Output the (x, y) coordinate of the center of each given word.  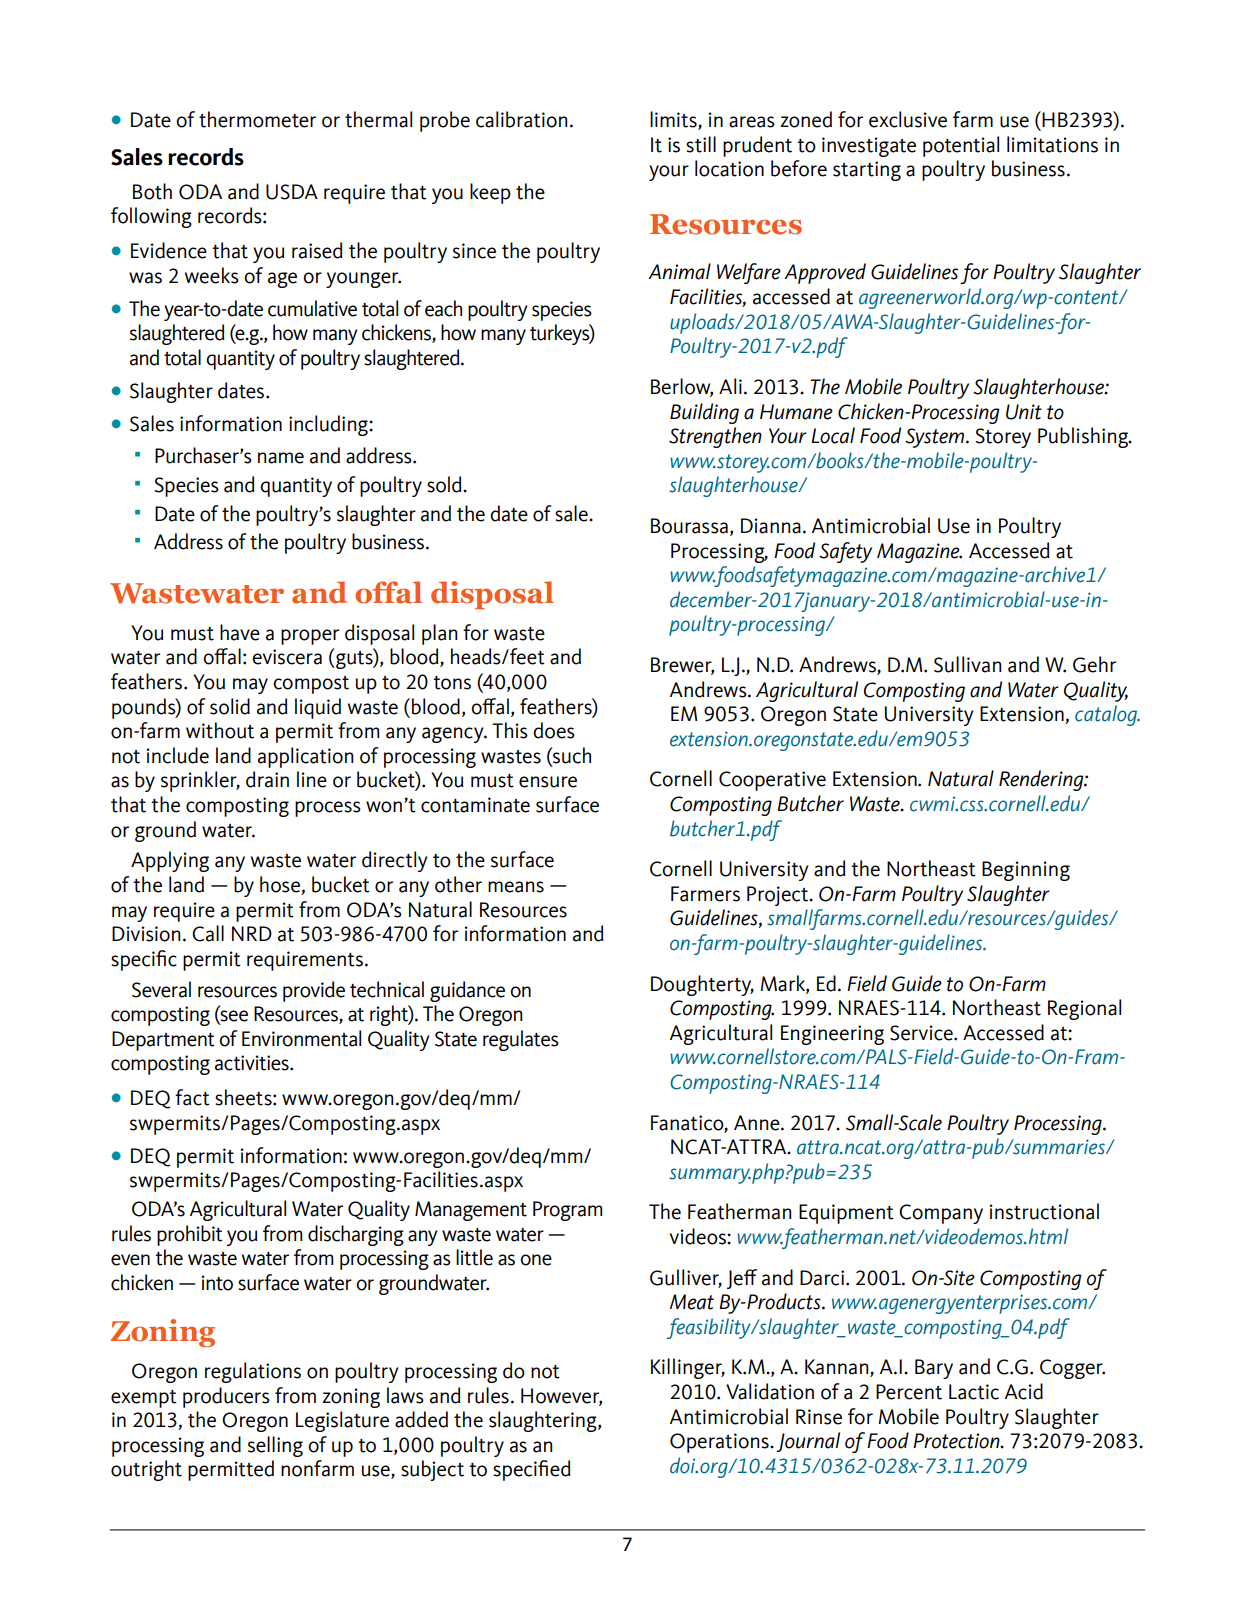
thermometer (257, 119)
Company (941, 1214)
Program (567, 1211)
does (554, 730)
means (516, 887)
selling (275, 1446)
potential (961, 146)
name (281, 458)
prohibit (190, 1235)
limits (674, 120)
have (240, 632)
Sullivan (967, 664)
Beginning (1026, 871)
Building (704, 413)
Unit (1024, 412)
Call (208, 933)
